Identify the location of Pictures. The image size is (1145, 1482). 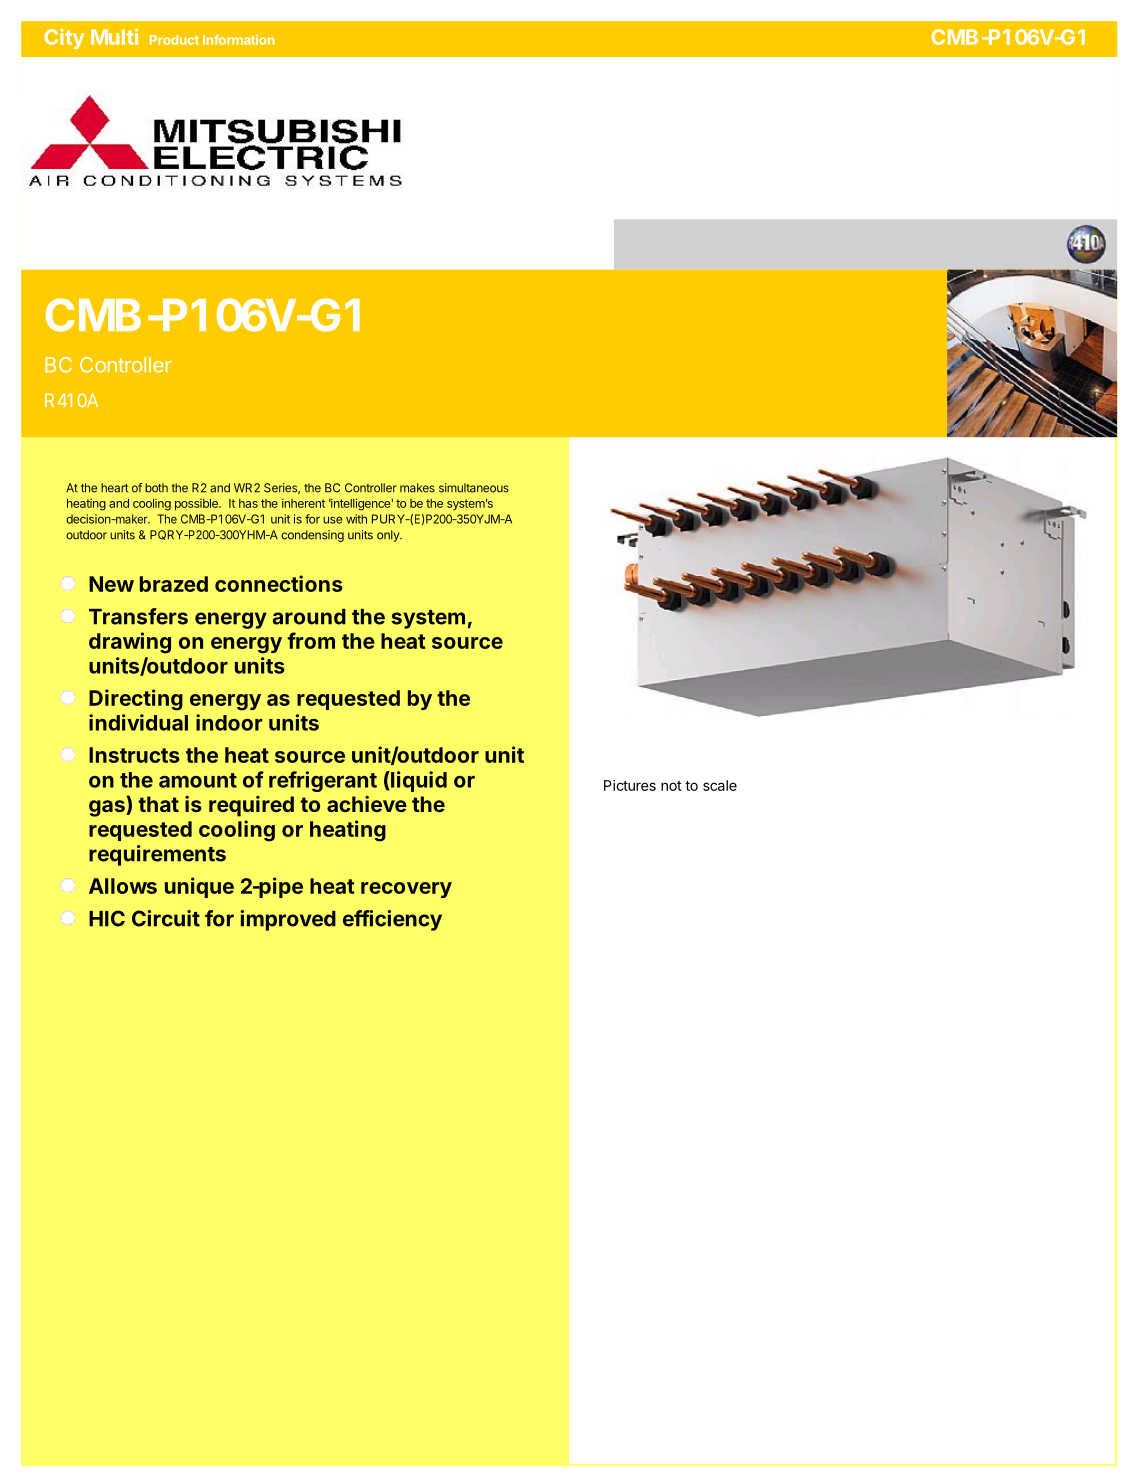
(630, 785).
